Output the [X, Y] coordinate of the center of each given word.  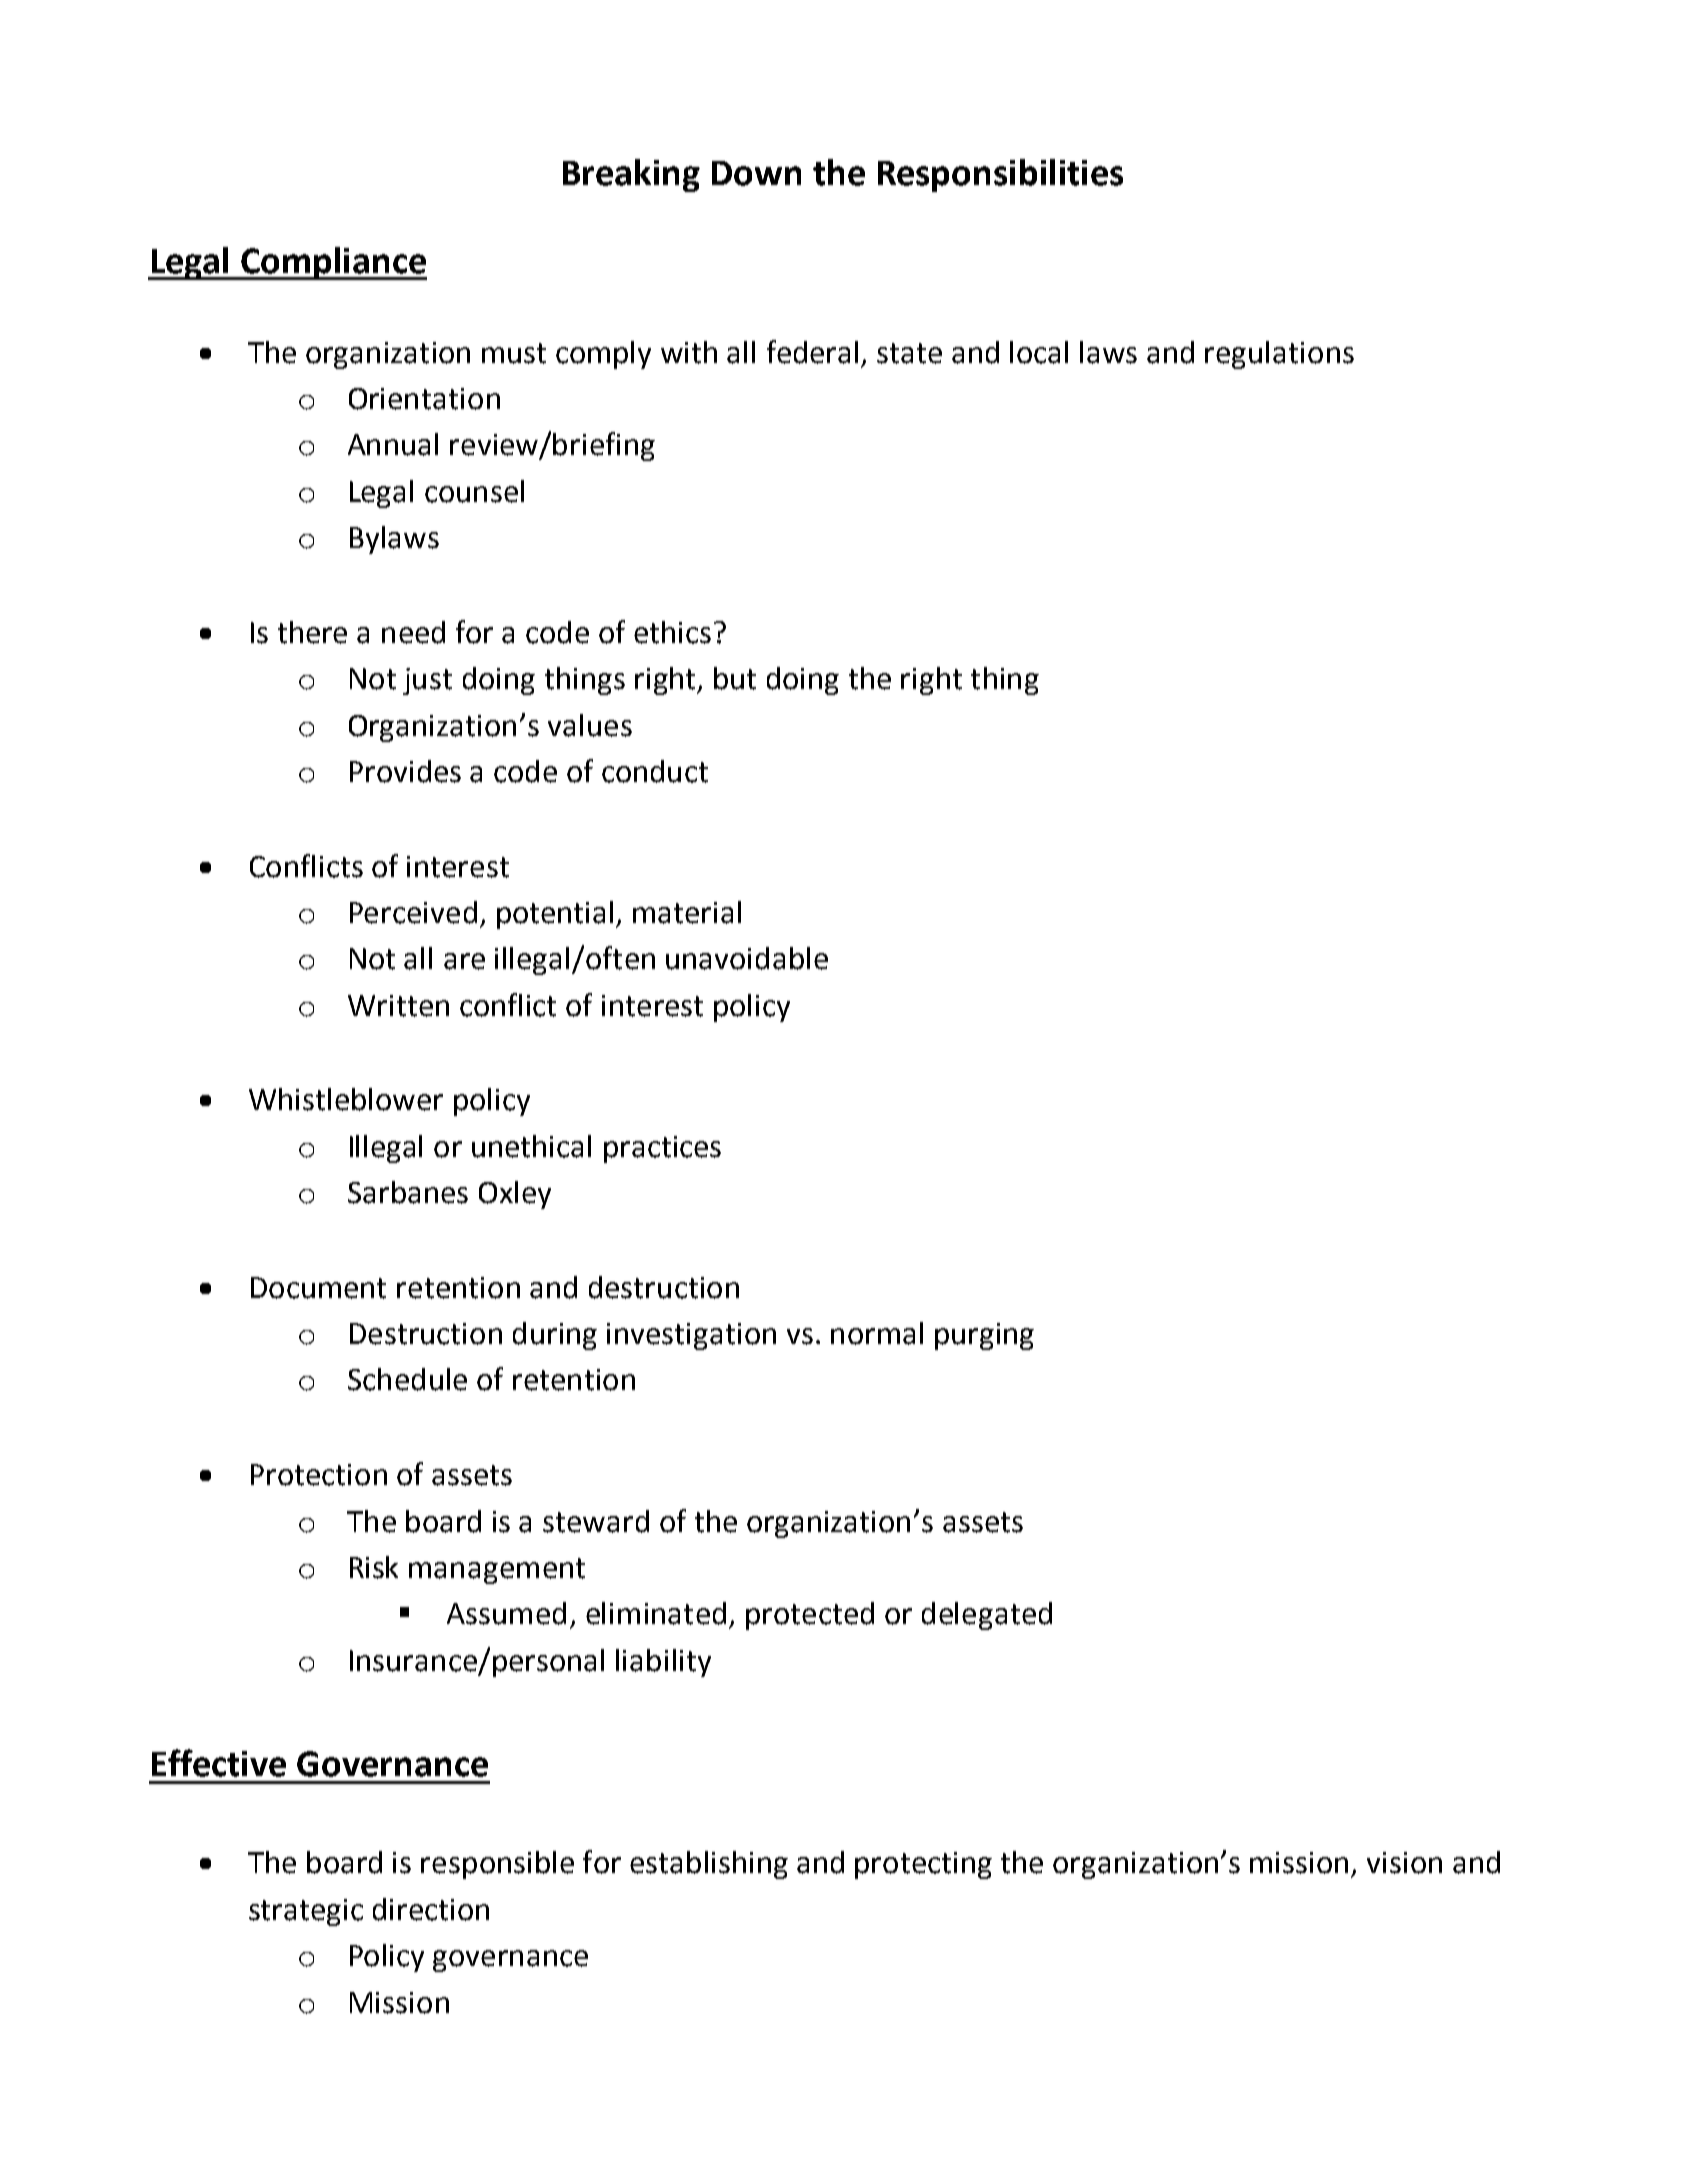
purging [984, 1336]
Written [398, 1006]
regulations [1279, 355]
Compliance [333, 263]
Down [756, 173]
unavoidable [747, 958]
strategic [306, 1912]
